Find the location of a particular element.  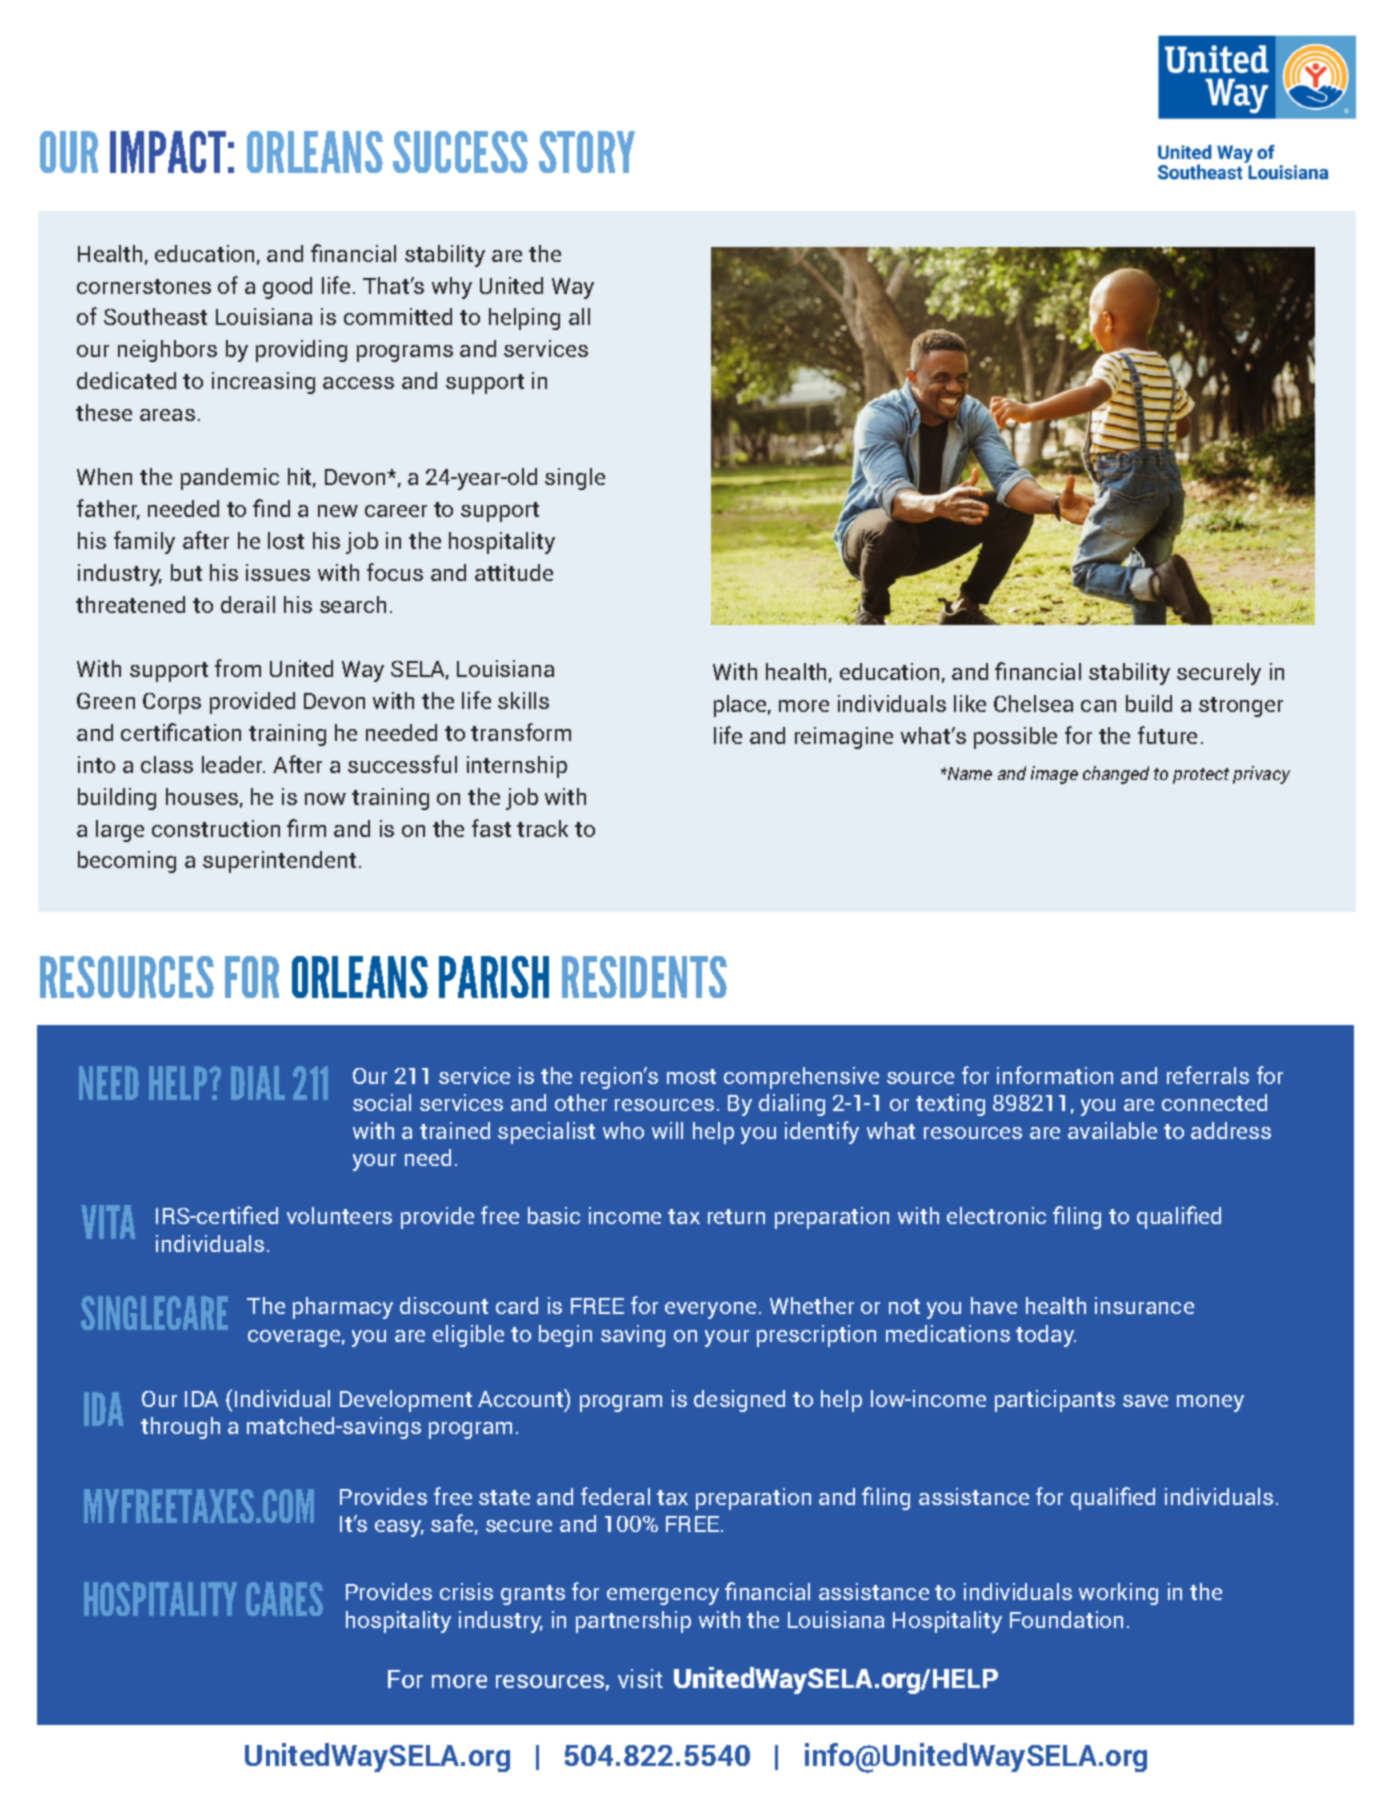

RESIDENTS is located at coordinates (644, 977).
